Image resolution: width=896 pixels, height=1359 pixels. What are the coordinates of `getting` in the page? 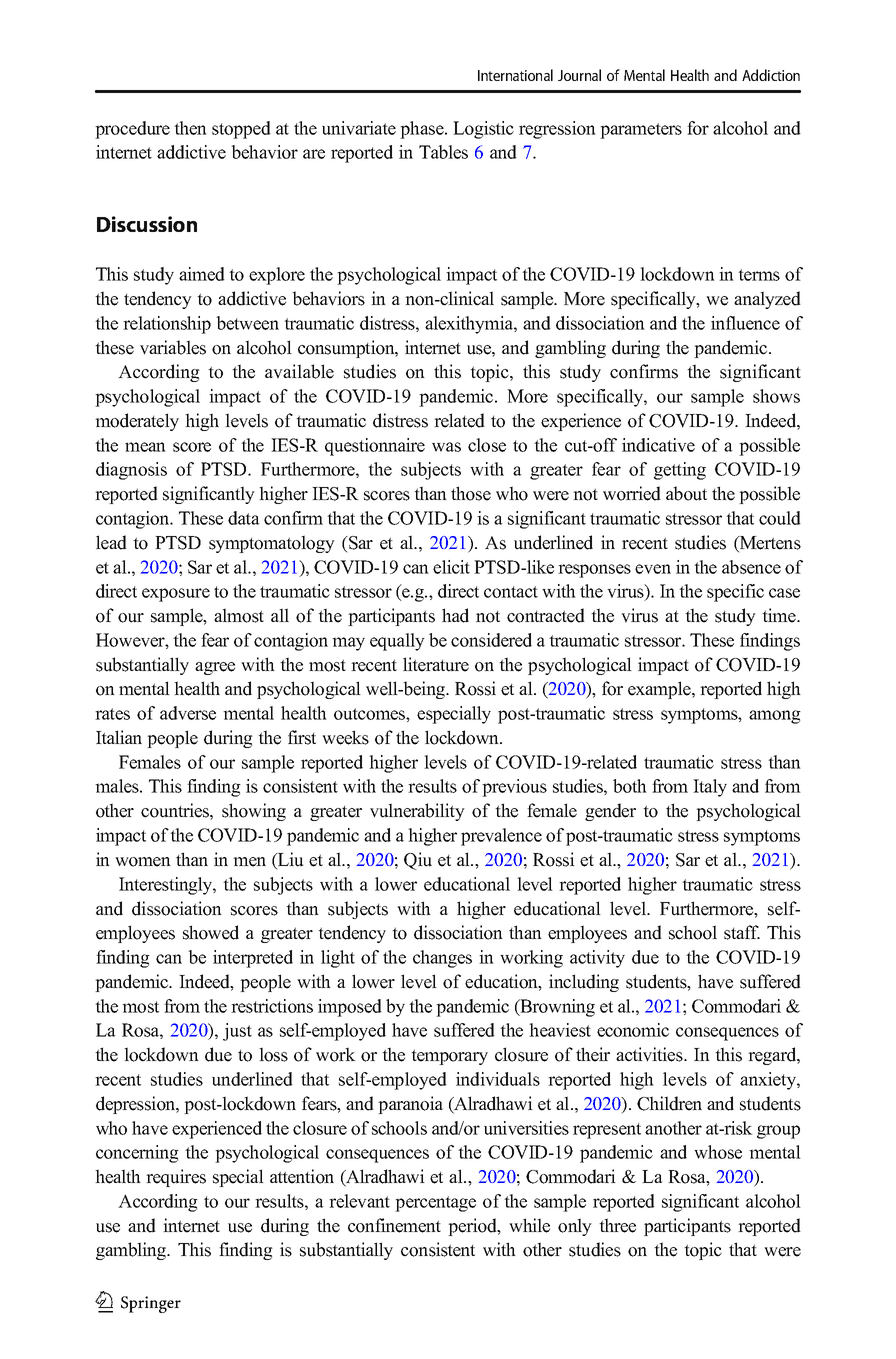 It's located at (680, 471).
